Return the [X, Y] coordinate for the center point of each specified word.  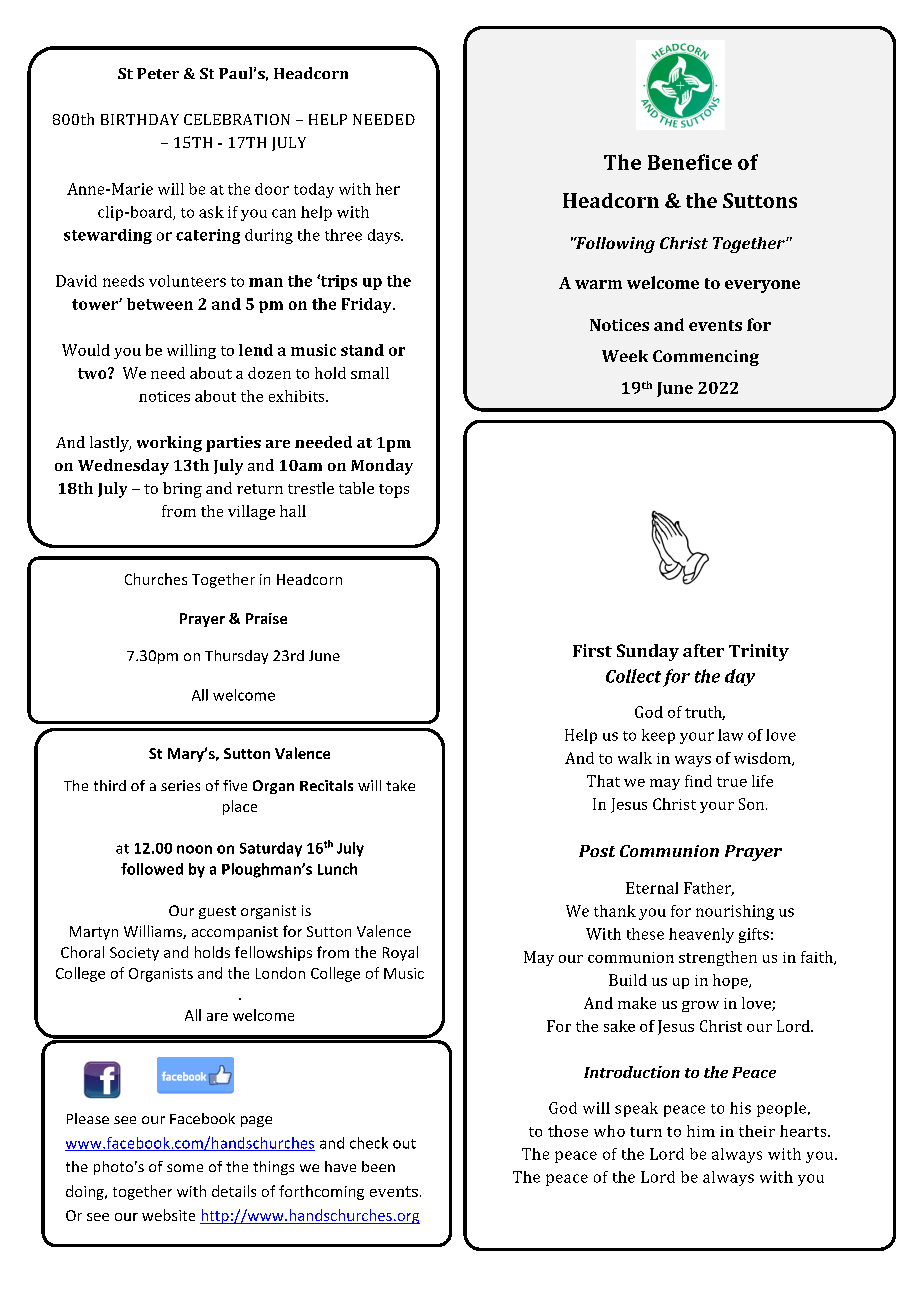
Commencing [706, 358]
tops [394, 491]
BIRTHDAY [140, 119]
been [378, 1166]
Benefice [690, 162]
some [185, 1168]
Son [753, 804]
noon [194, 849]
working [169, 444]
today [314, 190]
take [400, 785]
